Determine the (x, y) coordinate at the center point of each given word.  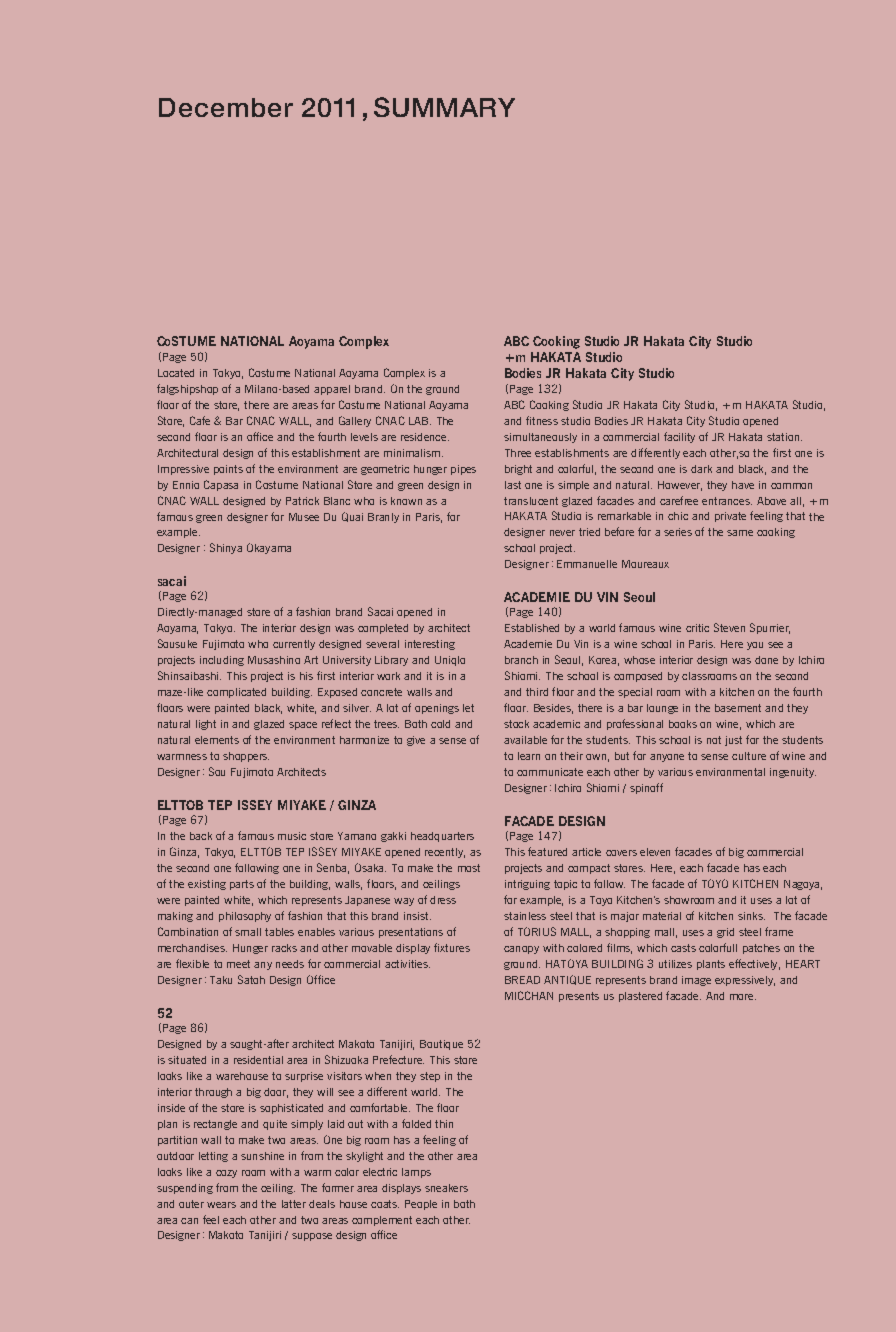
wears (221, 1205)
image (696, 981)
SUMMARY (444, 107)
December (226, 107)
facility (679, 437)
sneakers (446, 1188)
